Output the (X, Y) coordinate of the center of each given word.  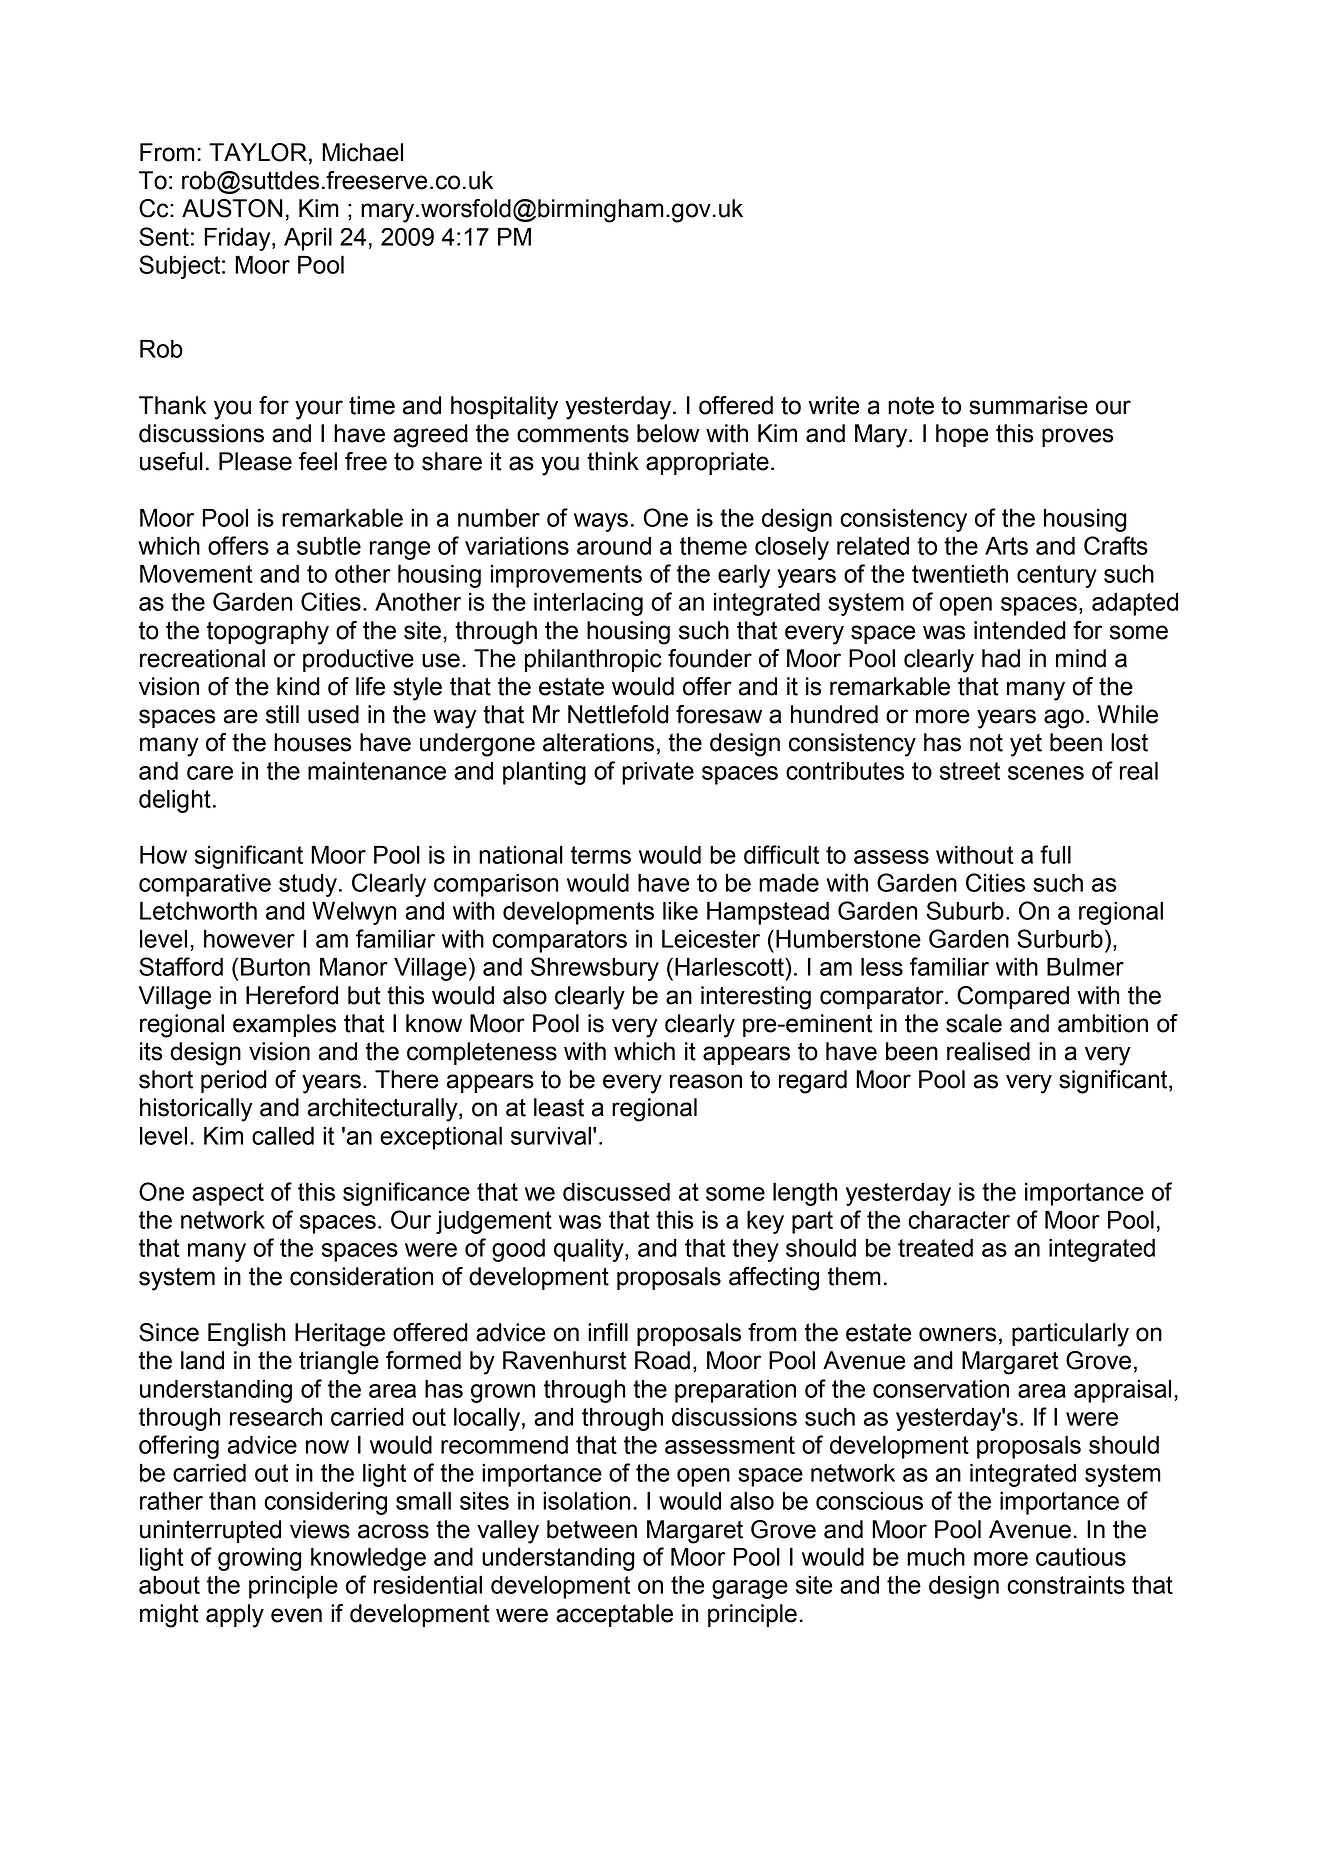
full (1055, 854)
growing (260, 1559)
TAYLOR (258, 152)
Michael (362, 152)
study (308, 885)
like (680, 910)
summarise (1028, 405)
